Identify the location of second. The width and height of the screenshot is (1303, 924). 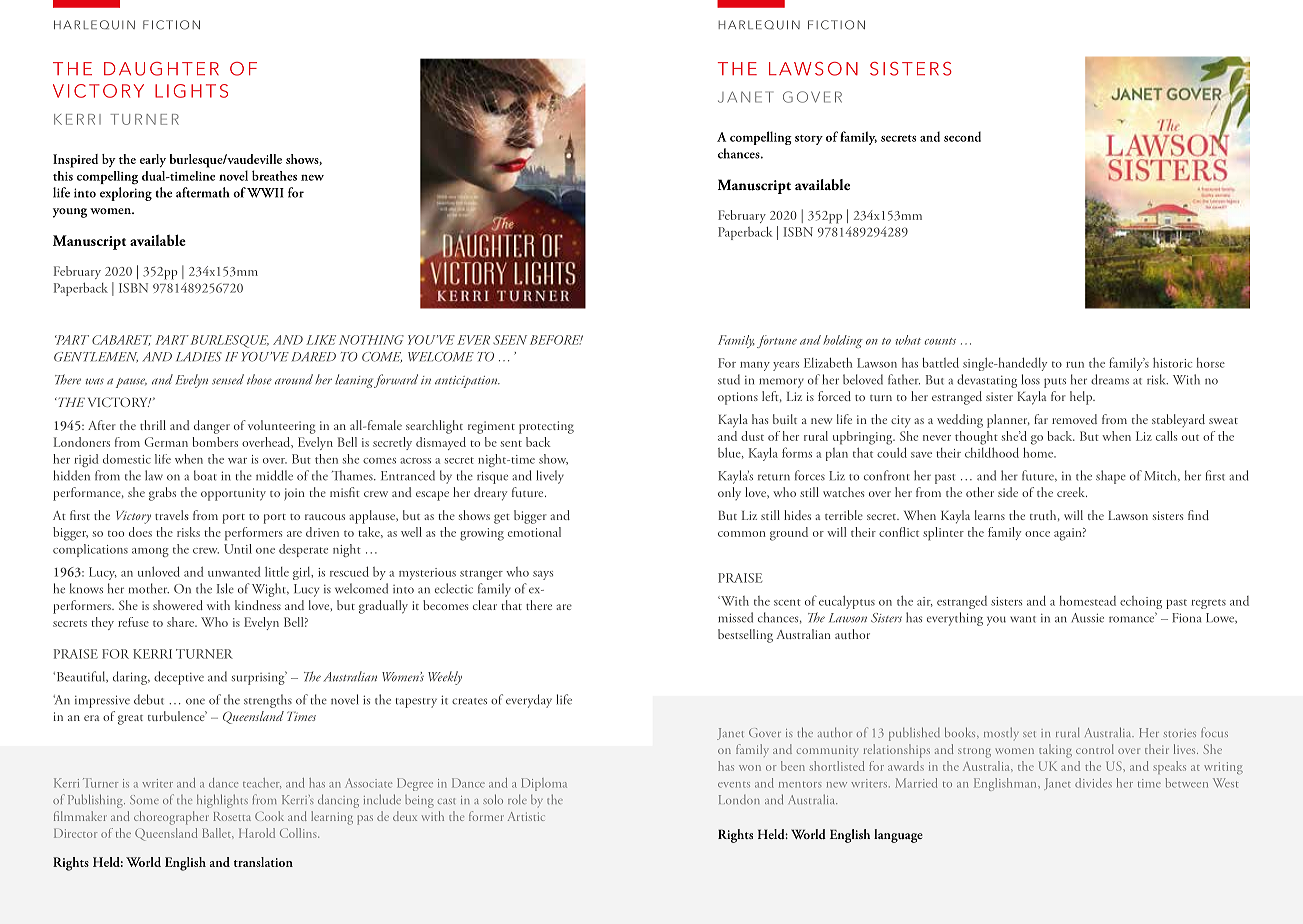
(962, 136).
